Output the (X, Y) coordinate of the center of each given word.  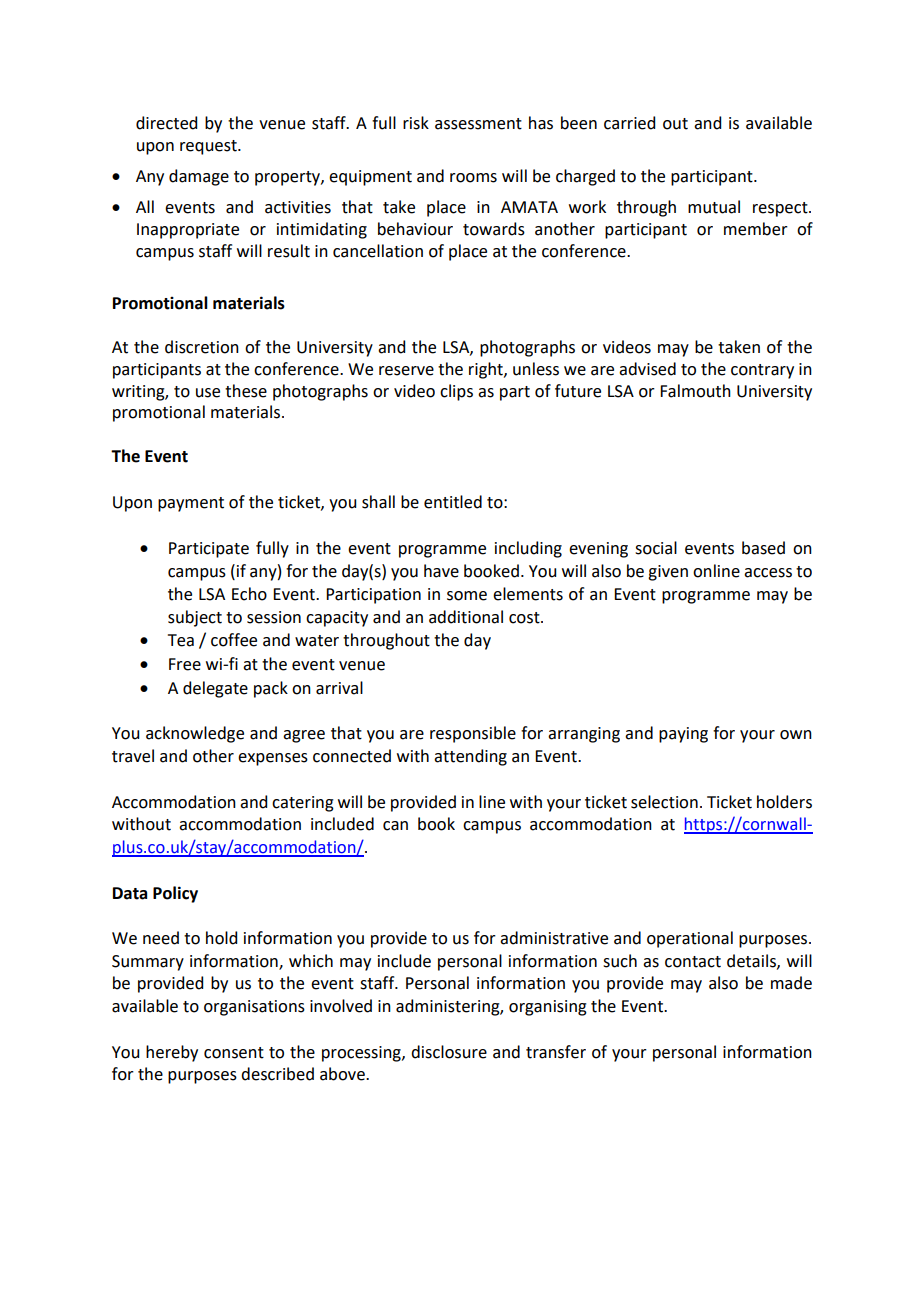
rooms (473, 178)
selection (664, 802)
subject (195, 618)
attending (470, 757)
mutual (714, 207)
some (467, 596)
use (208, 393)
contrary (762, 371)
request (209, 147)
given (668, 573)
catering (303, 804)
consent (234, 1053)
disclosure (449, 1052)
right (487, 370)
